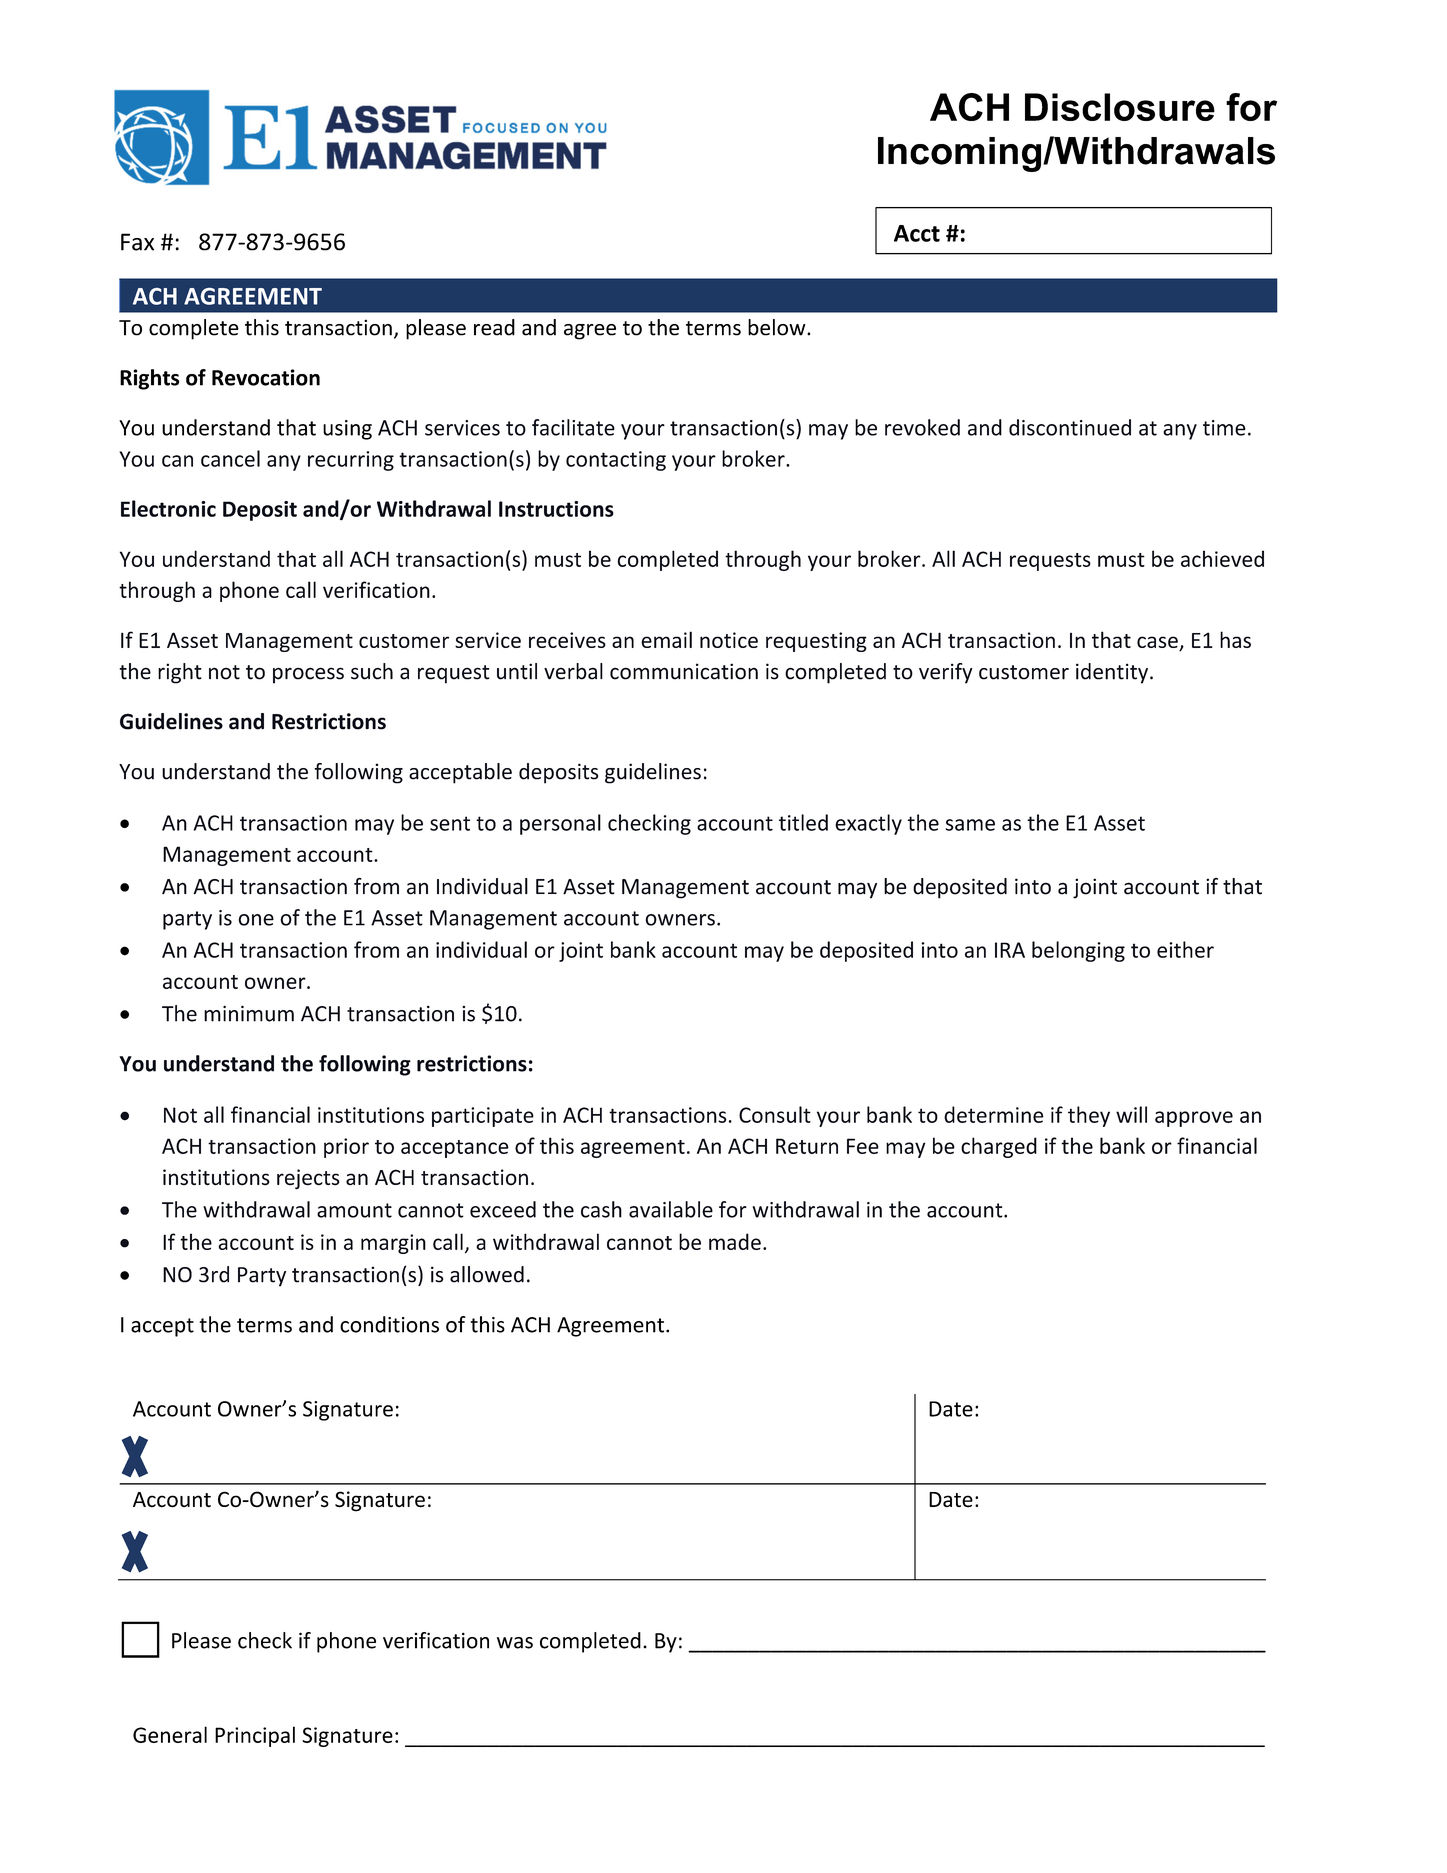  I want to click on available, so click(671, 1209).
